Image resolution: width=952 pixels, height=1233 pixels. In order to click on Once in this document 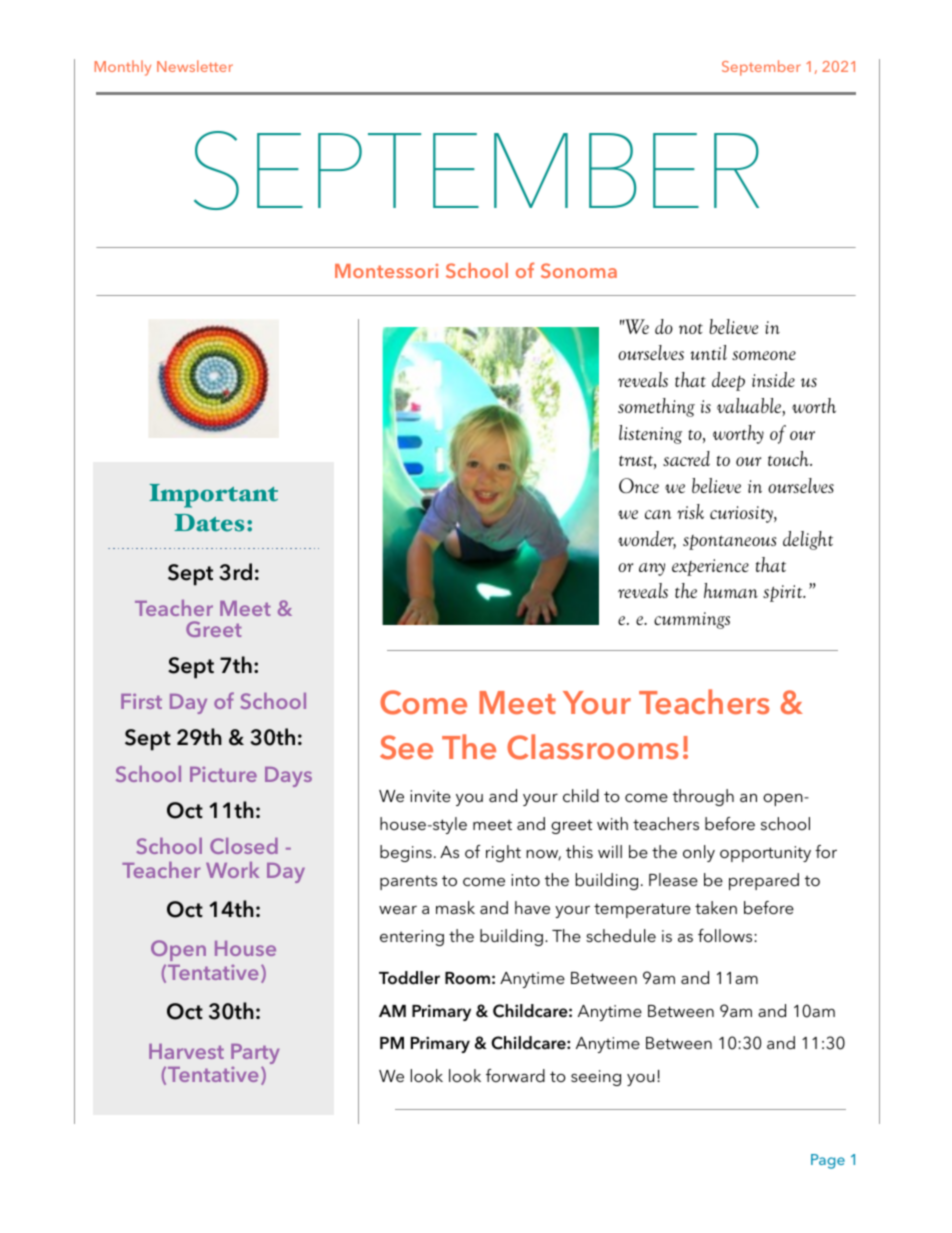, I will do `click(639, 485)`.
